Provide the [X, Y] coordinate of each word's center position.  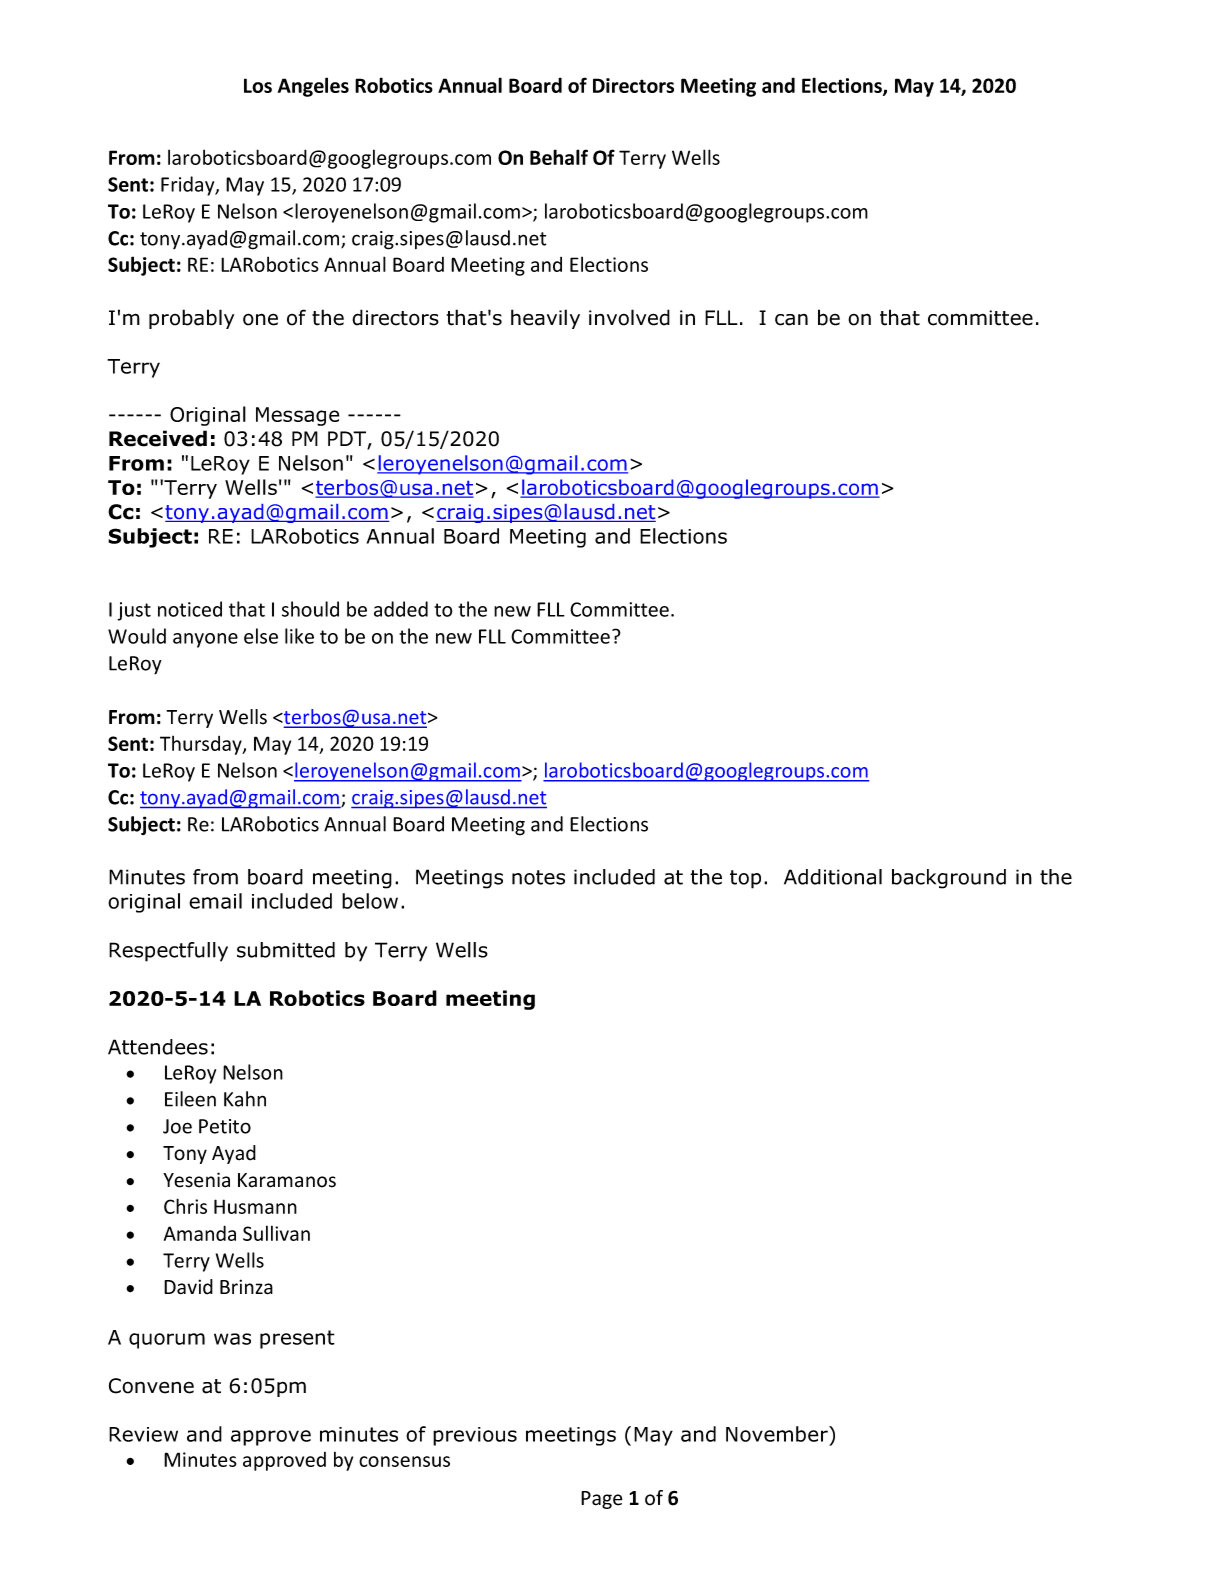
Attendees [158, 1047]
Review [143, 1434]
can [791, 320]
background [949, 879]
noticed [190, 609]
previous [475, 1436]
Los [258, 85]
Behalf [559, 157]
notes [538, 877]
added [401, 609]
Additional [833, 877]
